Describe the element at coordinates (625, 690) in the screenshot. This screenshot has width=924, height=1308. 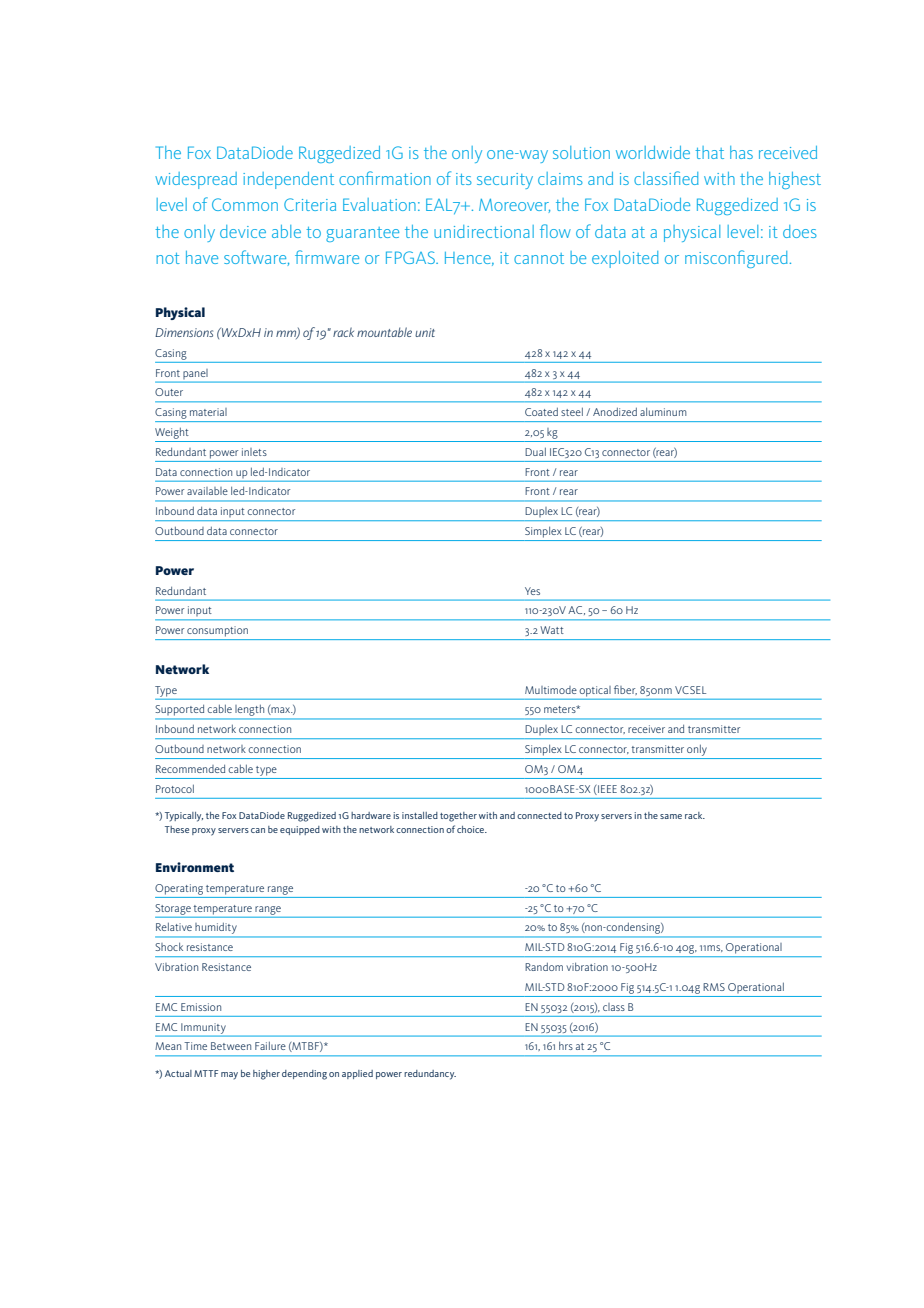
I see `fiber` at that location.
